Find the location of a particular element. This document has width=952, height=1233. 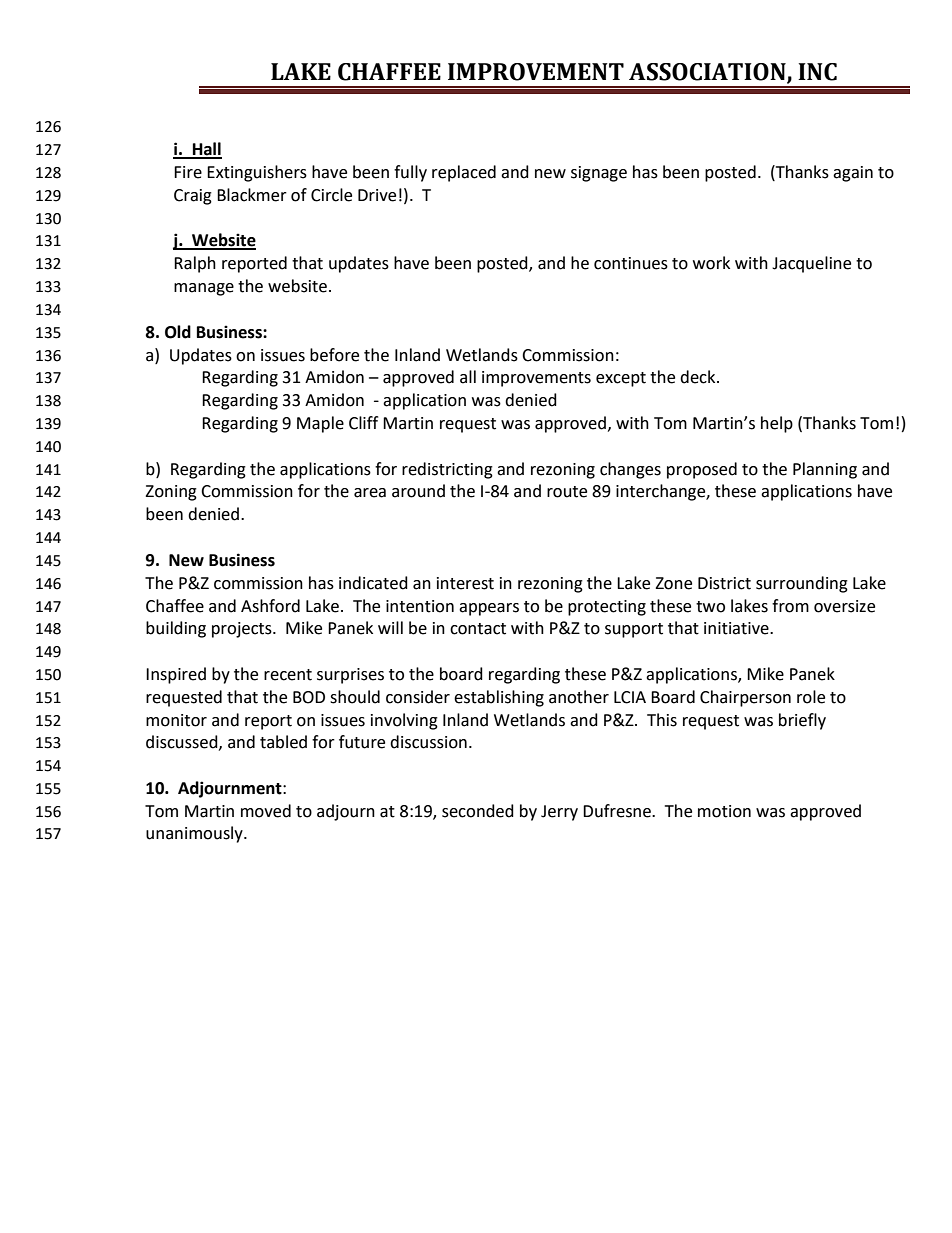

help is located at coordinates (777, 424).
